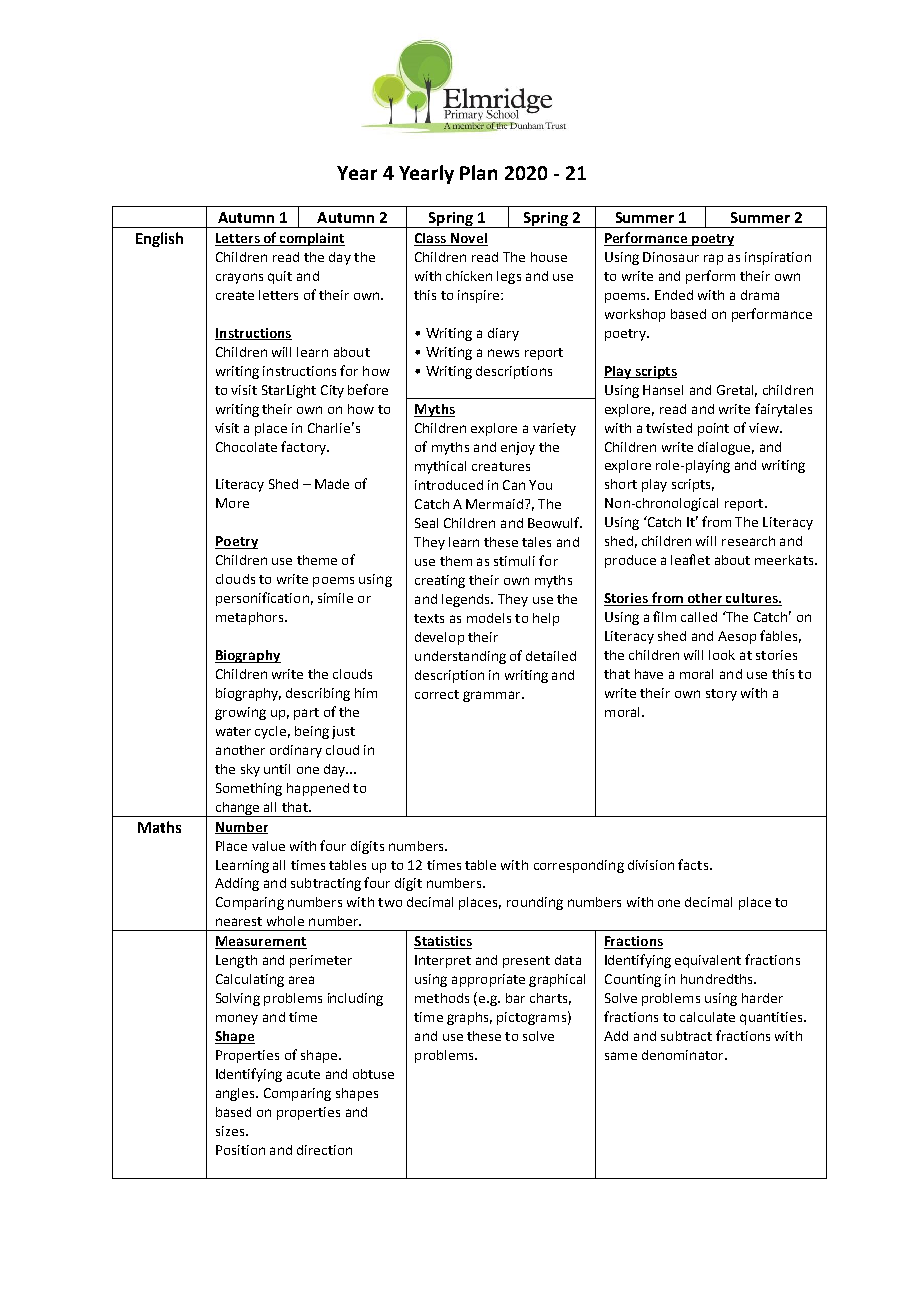 The width and height of the page is (924, 1308). What do you see at coordinates (460, 657) in the page?
I see `understanding` at bounding box center [460, 657].
